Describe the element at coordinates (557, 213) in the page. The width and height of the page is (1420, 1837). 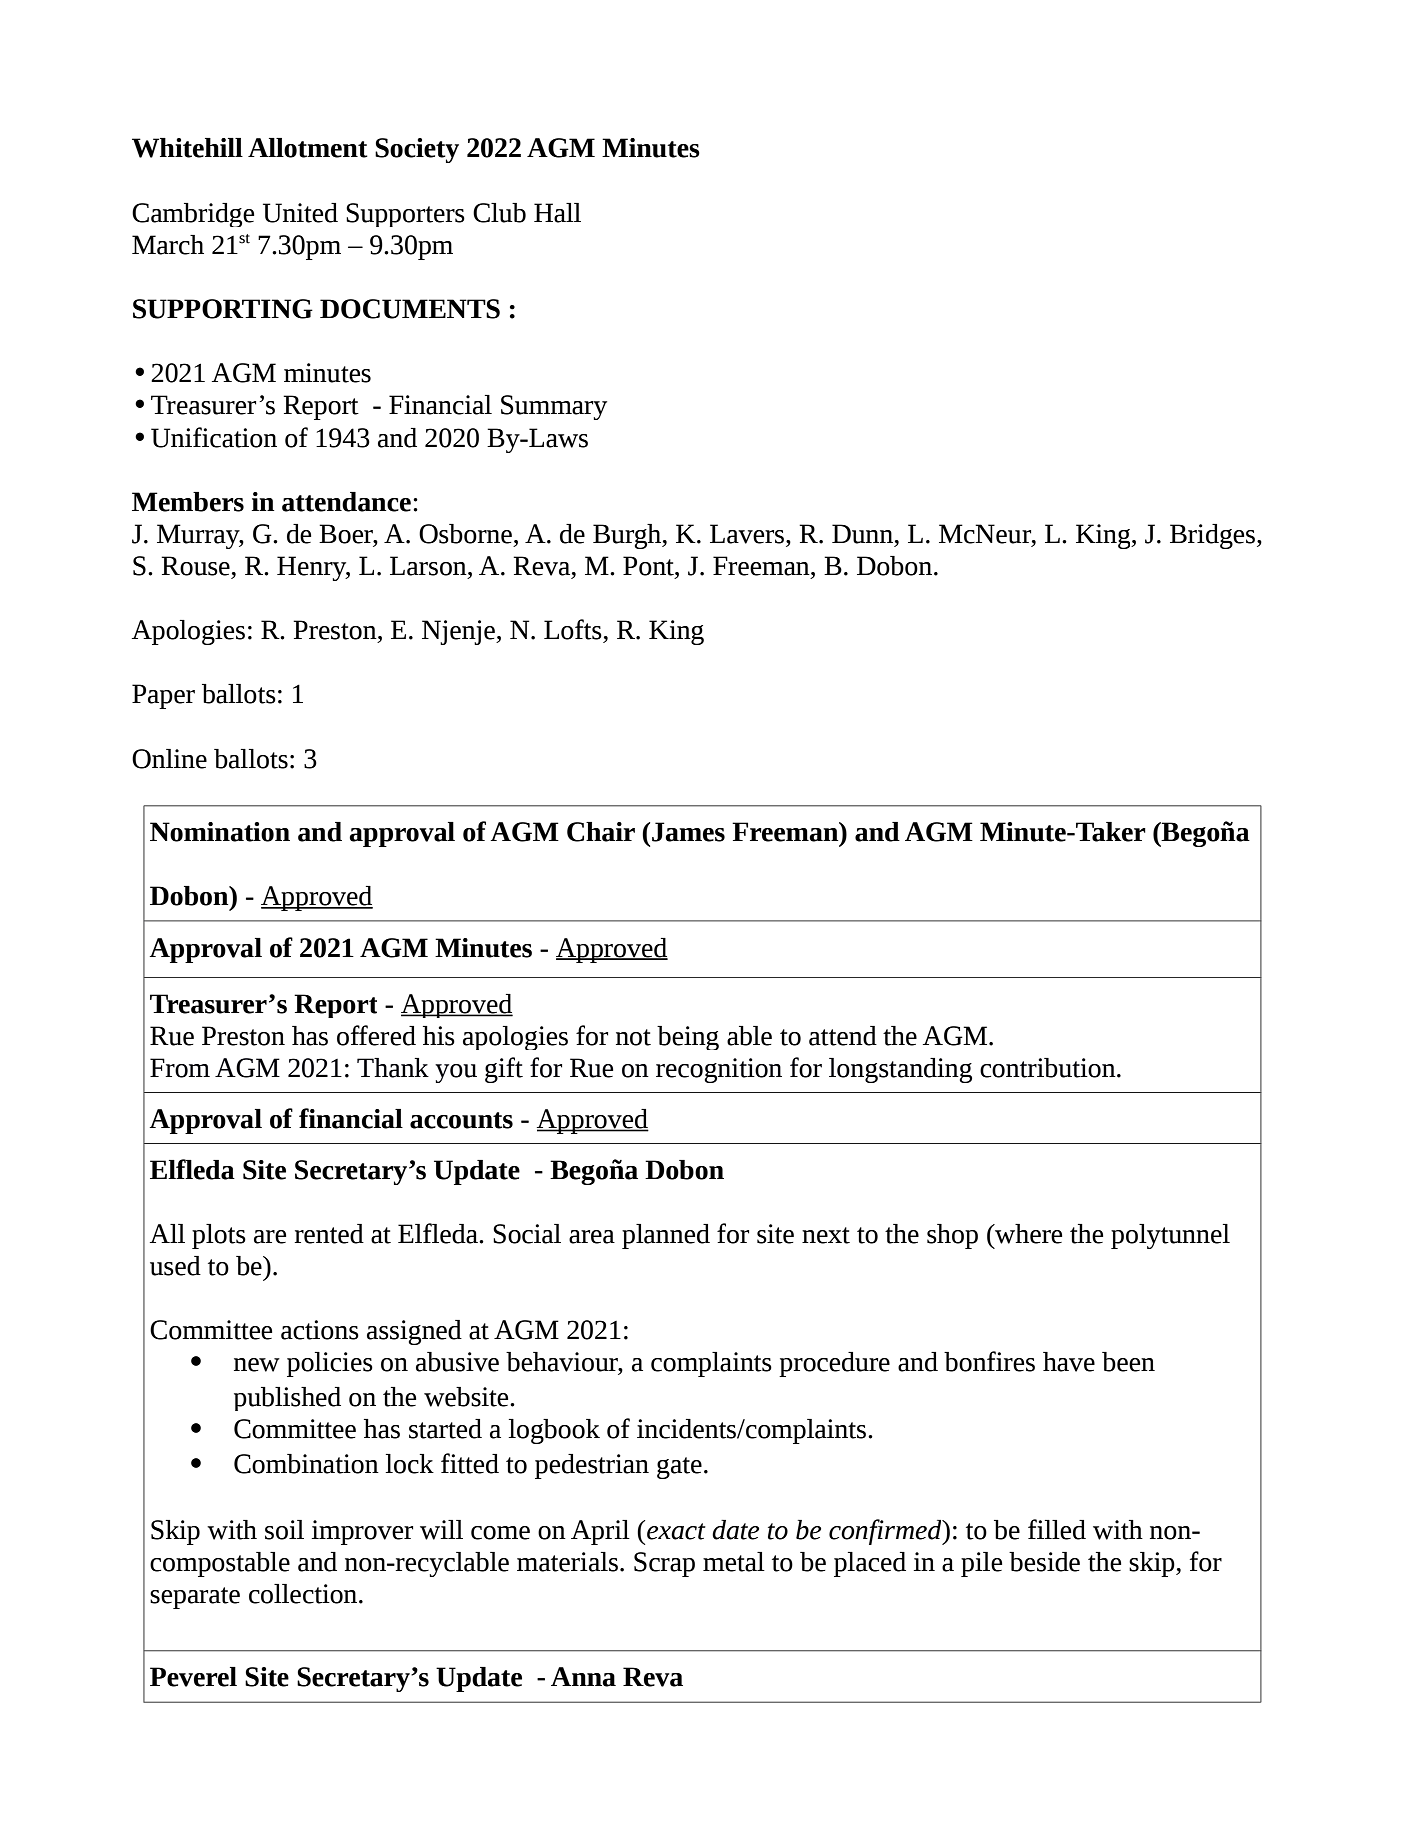
I see `Hall` at that location.
